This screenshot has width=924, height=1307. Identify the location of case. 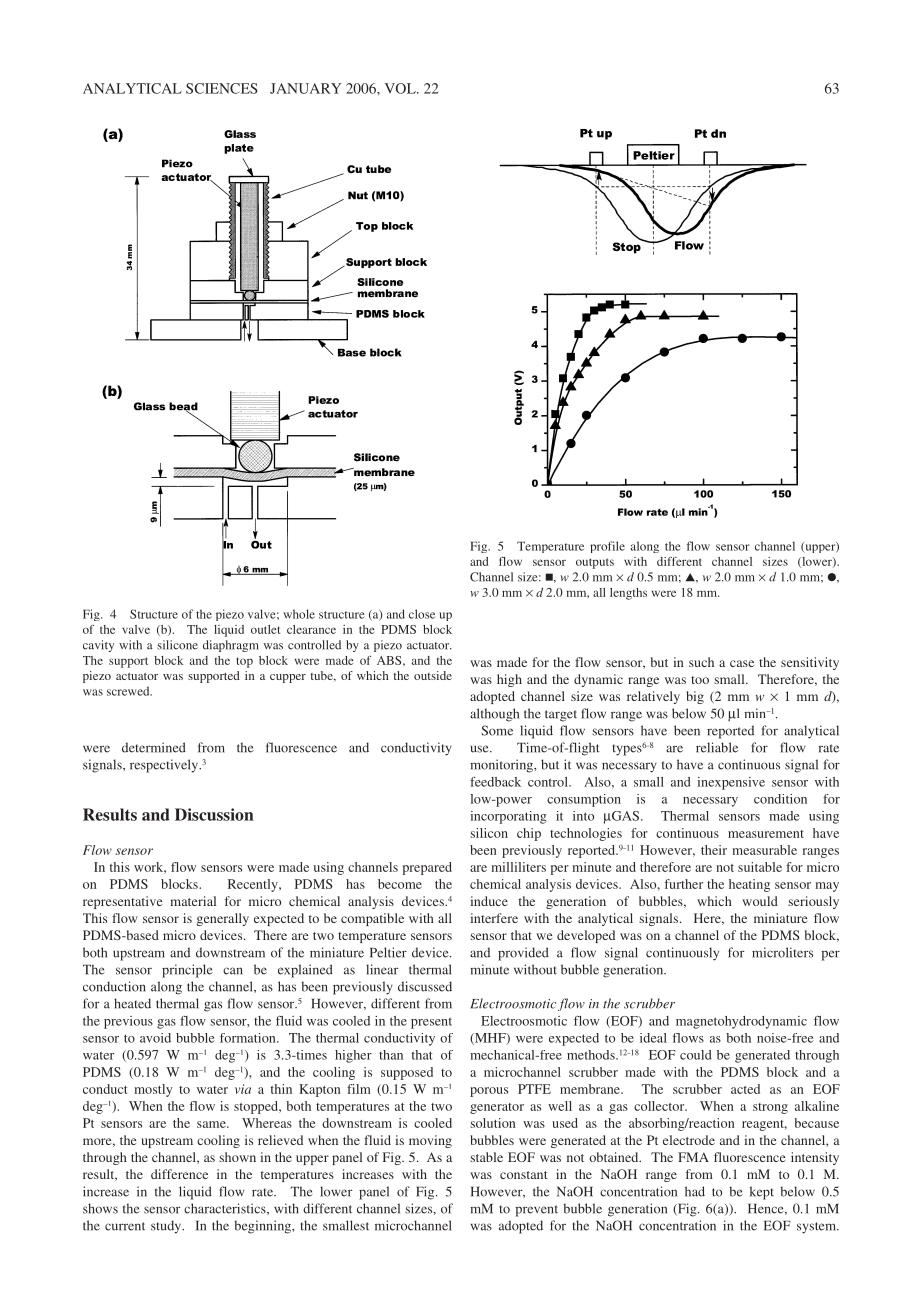
(742, 663).
